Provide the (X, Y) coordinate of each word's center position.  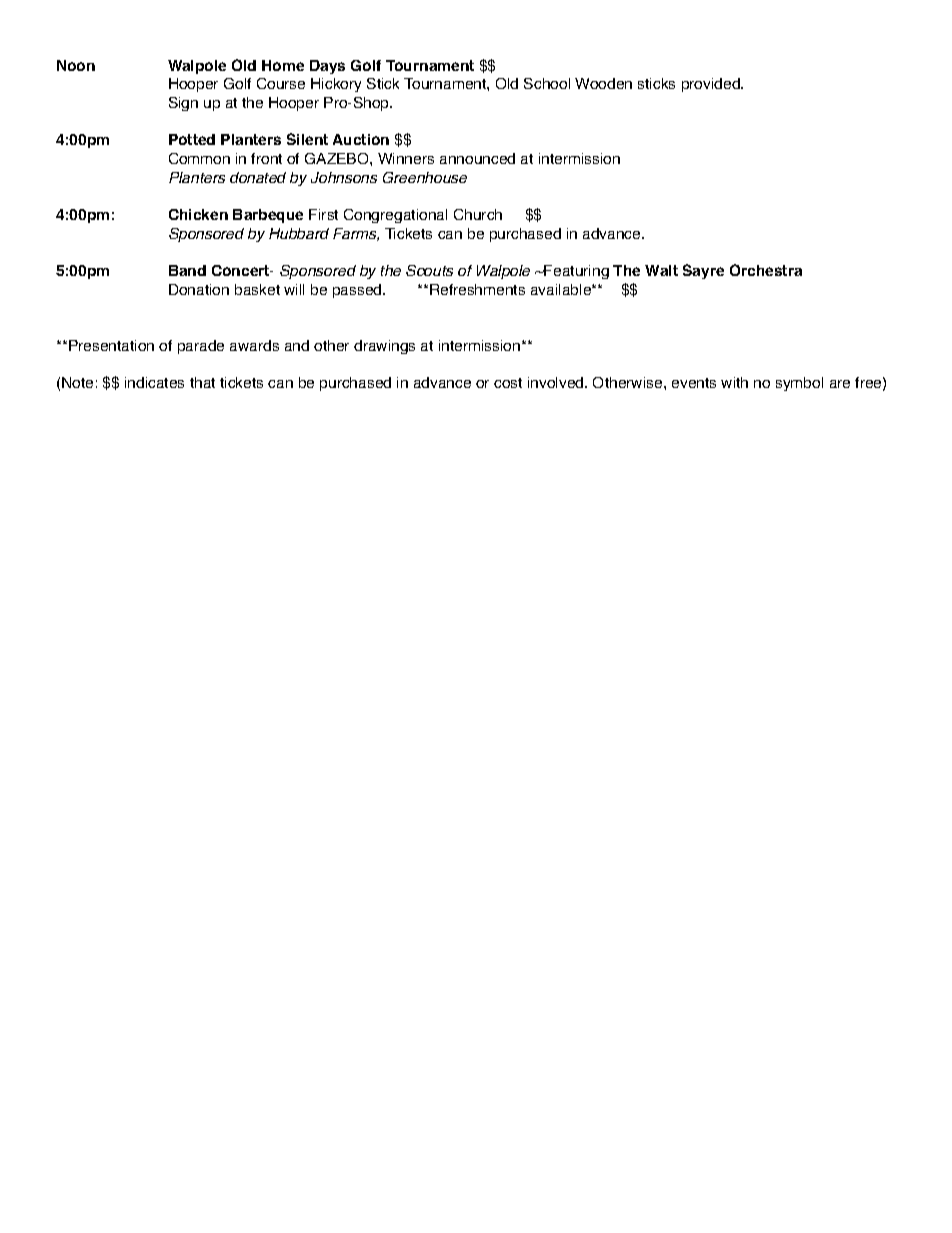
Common (199, 158)
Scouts (429, 270)
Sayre (703, 271)
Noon (76, 65)
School (547, 83)
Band (187, 270)
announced (477, 158)
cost (508, 383)
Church (478, 214)
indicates (154, 382)
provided (712, 85)
